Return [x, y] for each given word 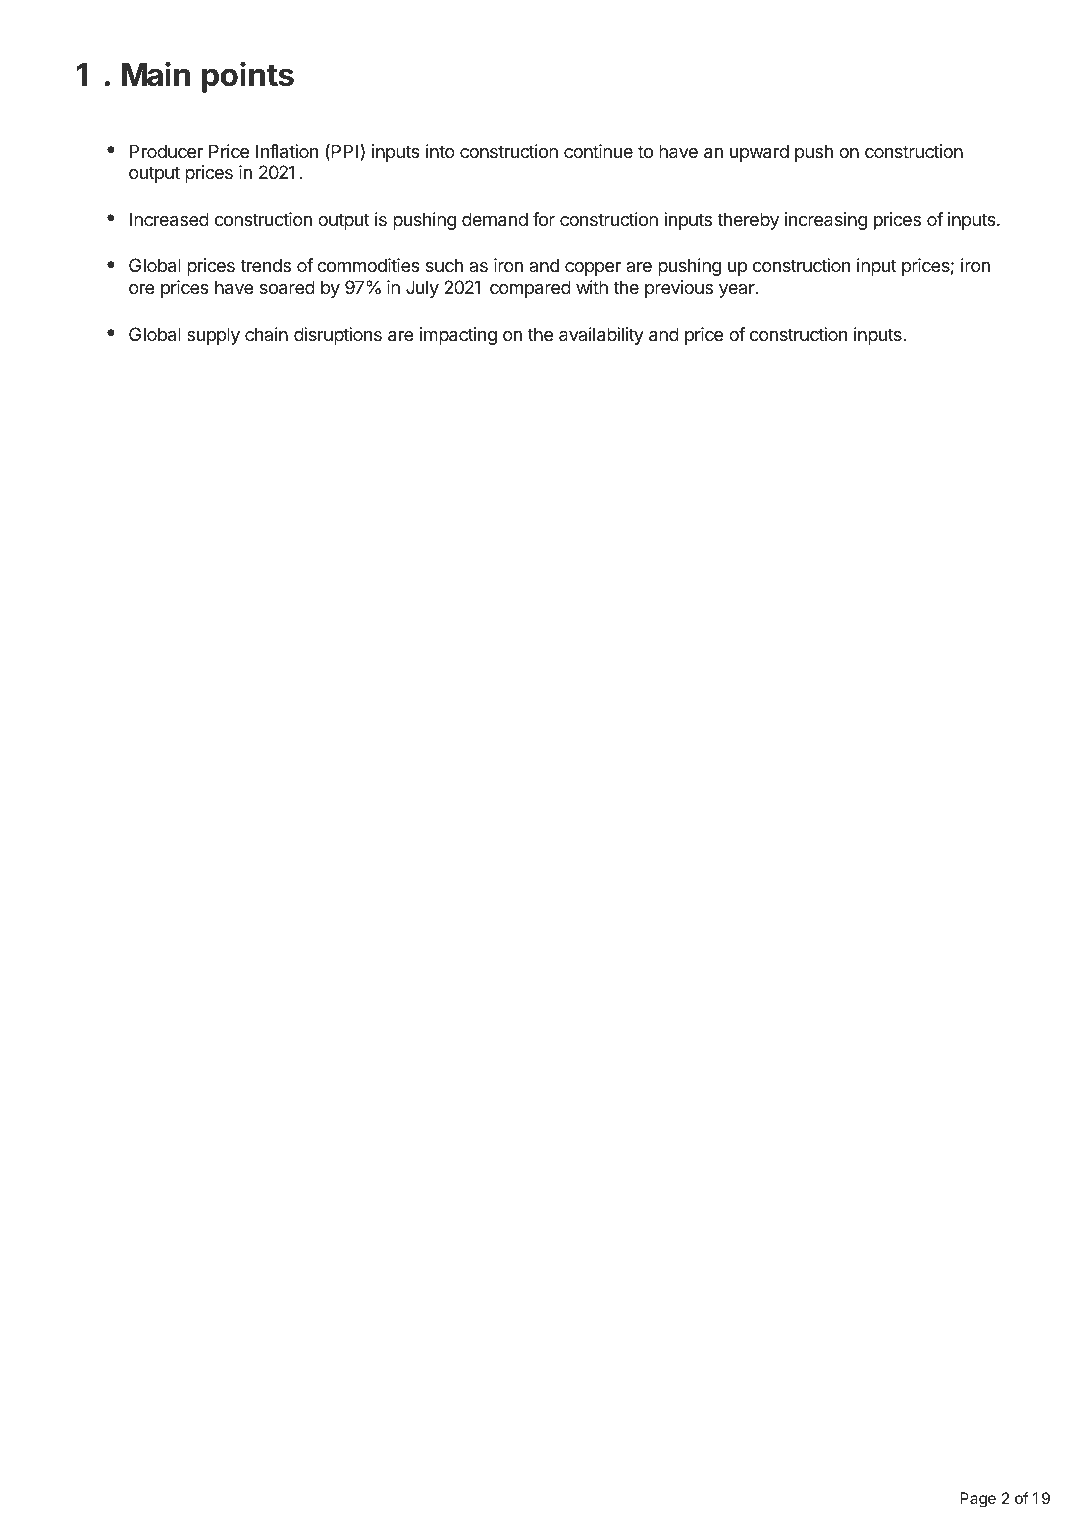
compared [530, 289]
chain [266, 334]
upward [759, 153]
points [248, 77]
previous [679, 289]
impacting [458, 336]
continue [598, 151]
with [592, 287]
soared [287, 287]
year [738, 291]
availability [601, 336]
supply [213, 336]
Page [978, 1500]
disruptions [338, 336]
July [422, 289]
